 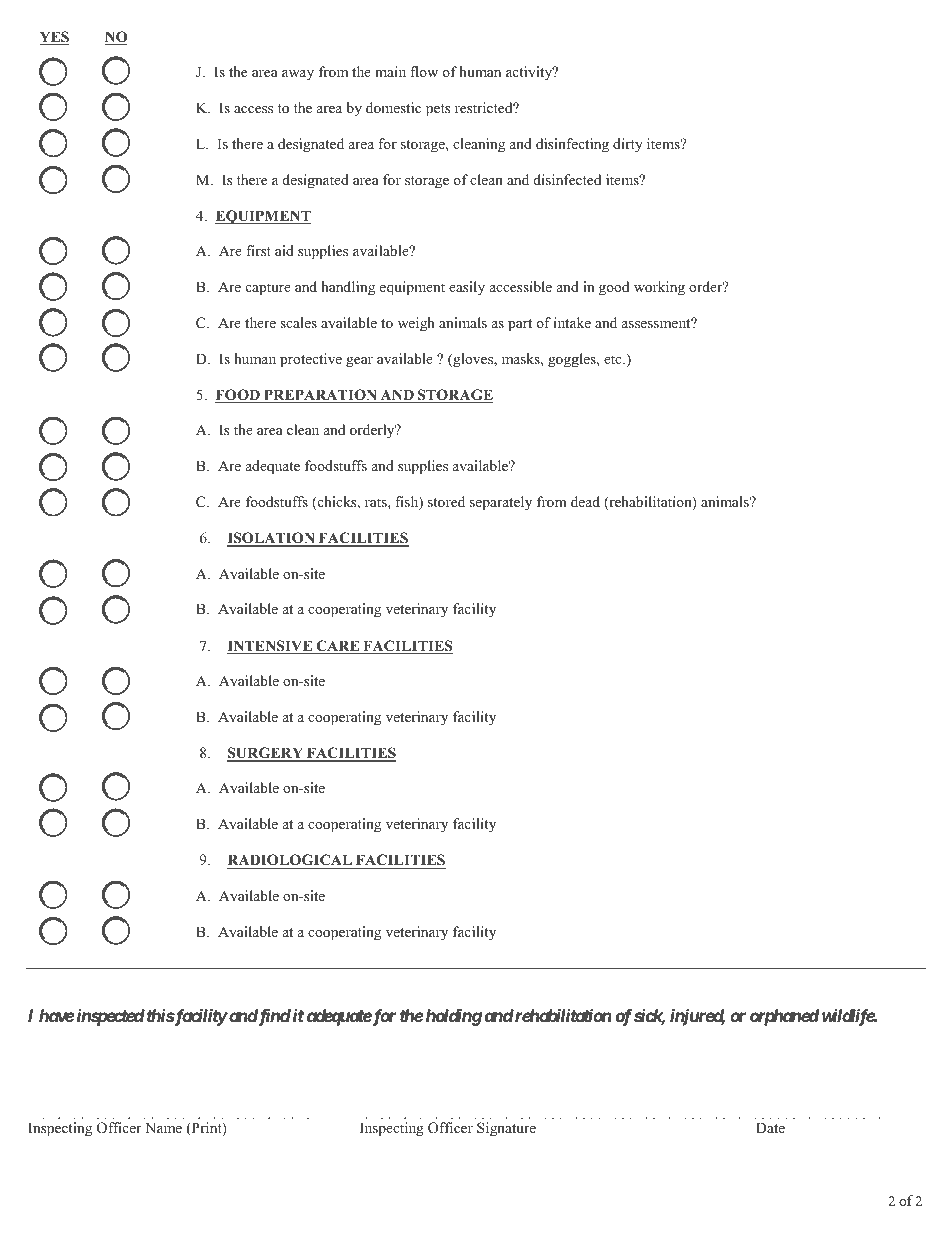 I want to click on YES, so click(x=54, y=38).
